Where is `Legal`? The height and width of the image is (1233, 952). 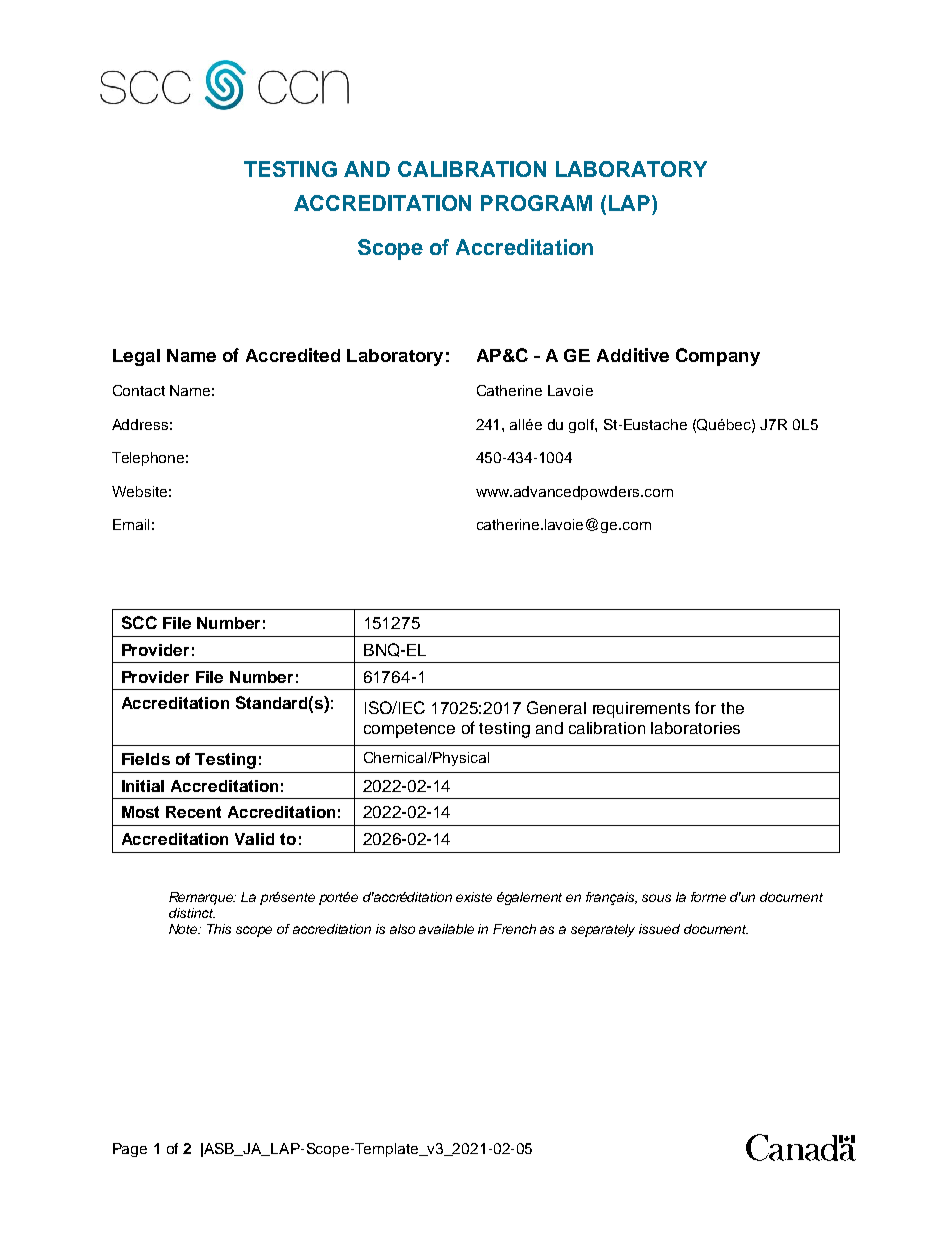 Legal is located at coordinates (136, 357).
